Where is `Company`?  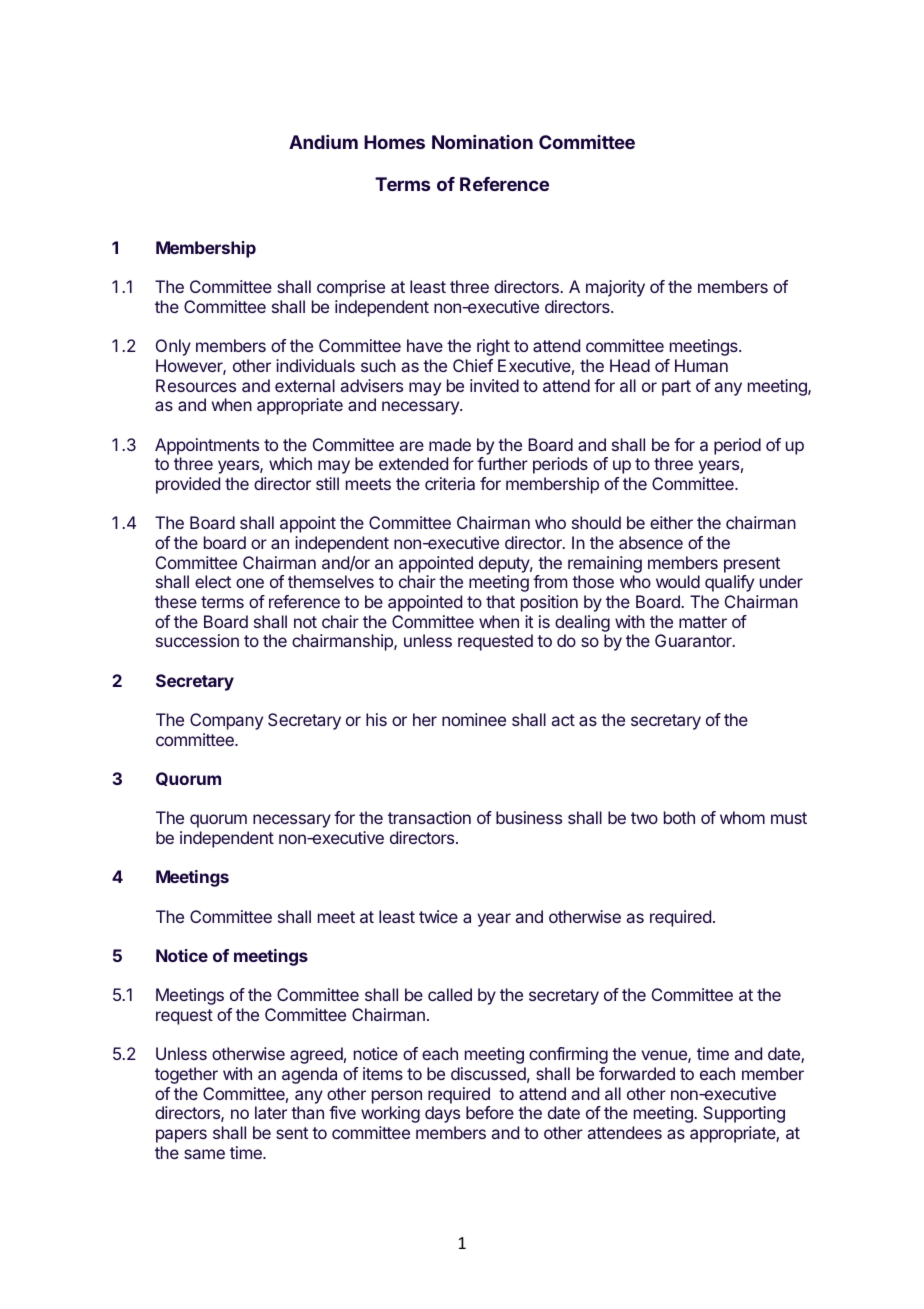 Company is located at coordinates (226, 721).
